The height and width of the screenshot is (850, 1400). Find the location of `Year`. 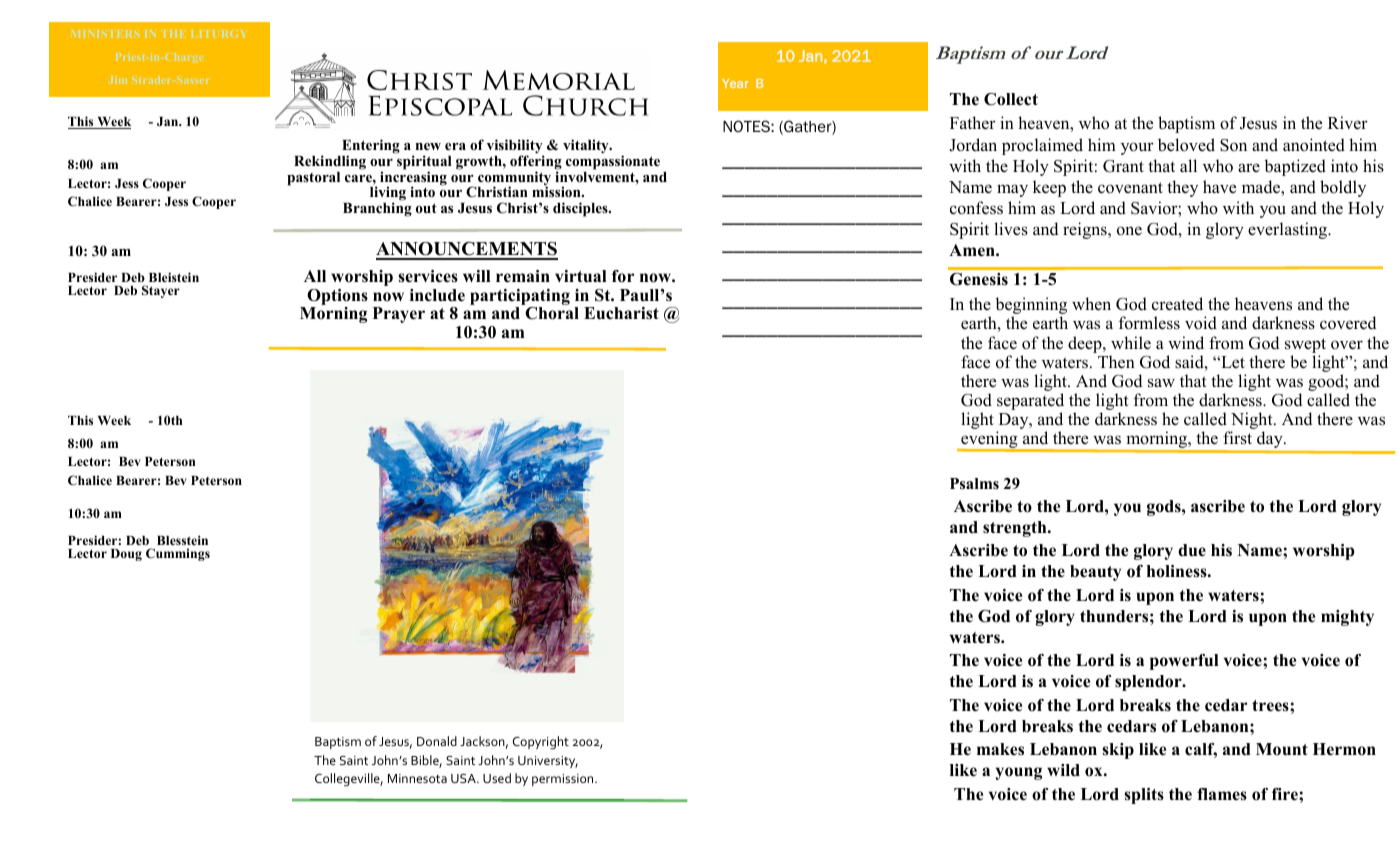

Year is located at coordinates (735, 83).
